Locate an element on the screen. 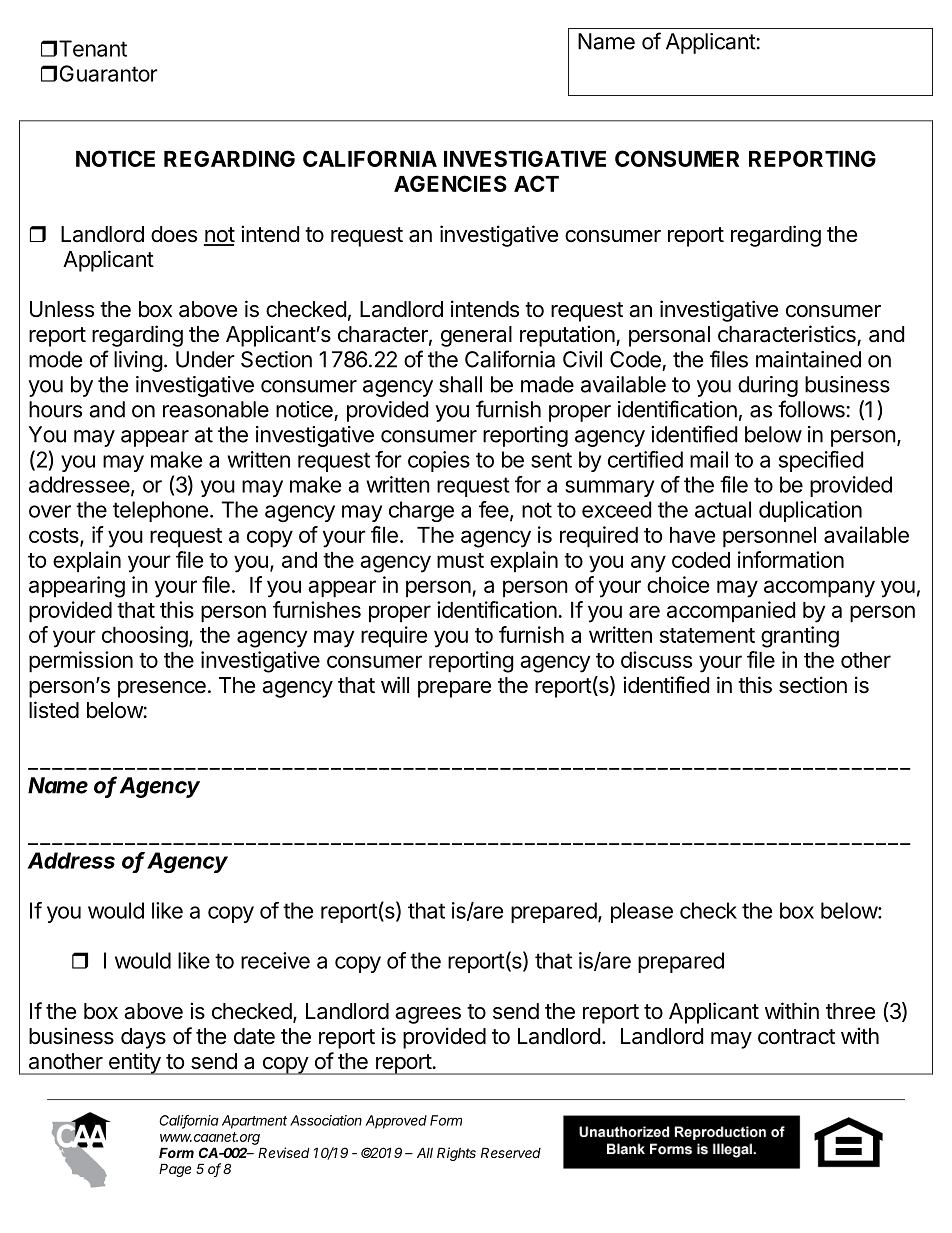 The image size is (952, 1233). AGENCIES is located at coordinates (450, 183).
